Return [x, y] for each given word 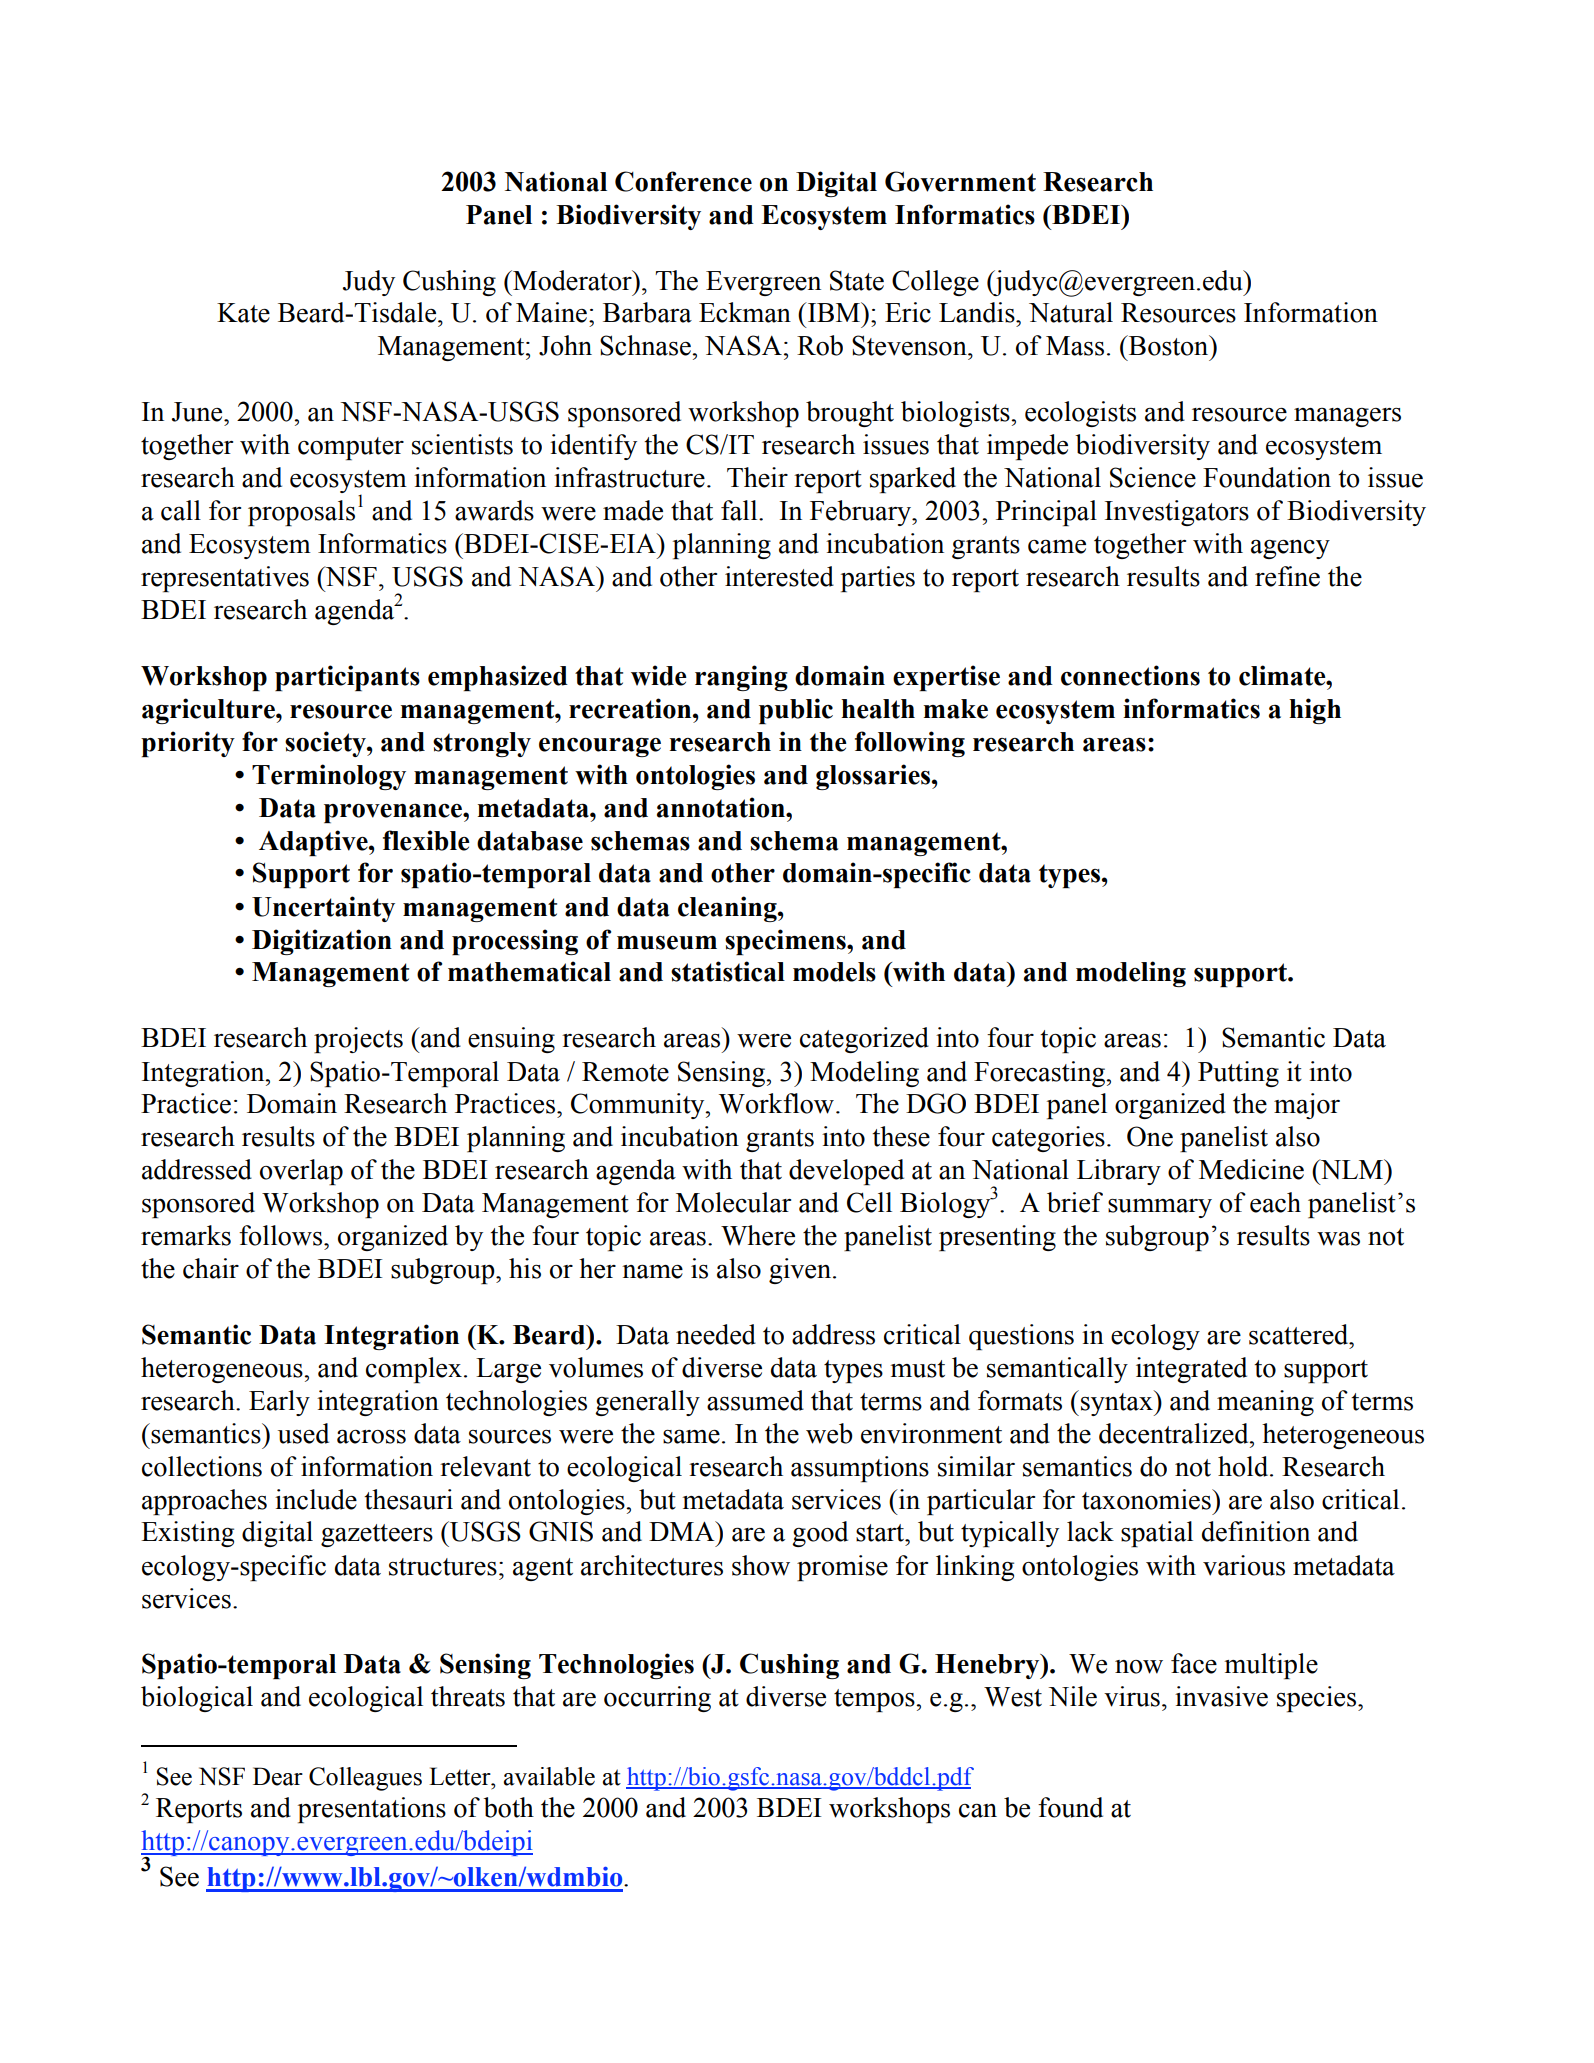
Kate [243, 313]
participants [347, 678]
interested [779, 576]
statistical [728, 971]
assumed [755, 1400]
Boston [1169, 345]
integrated [1191, 1370]
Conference [683, 181]
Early [279, 1403]
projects [358, 1040]
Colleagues [365, 1779]
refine [1287, 576]
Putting [1238, 1074]
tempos [875, 1700]
